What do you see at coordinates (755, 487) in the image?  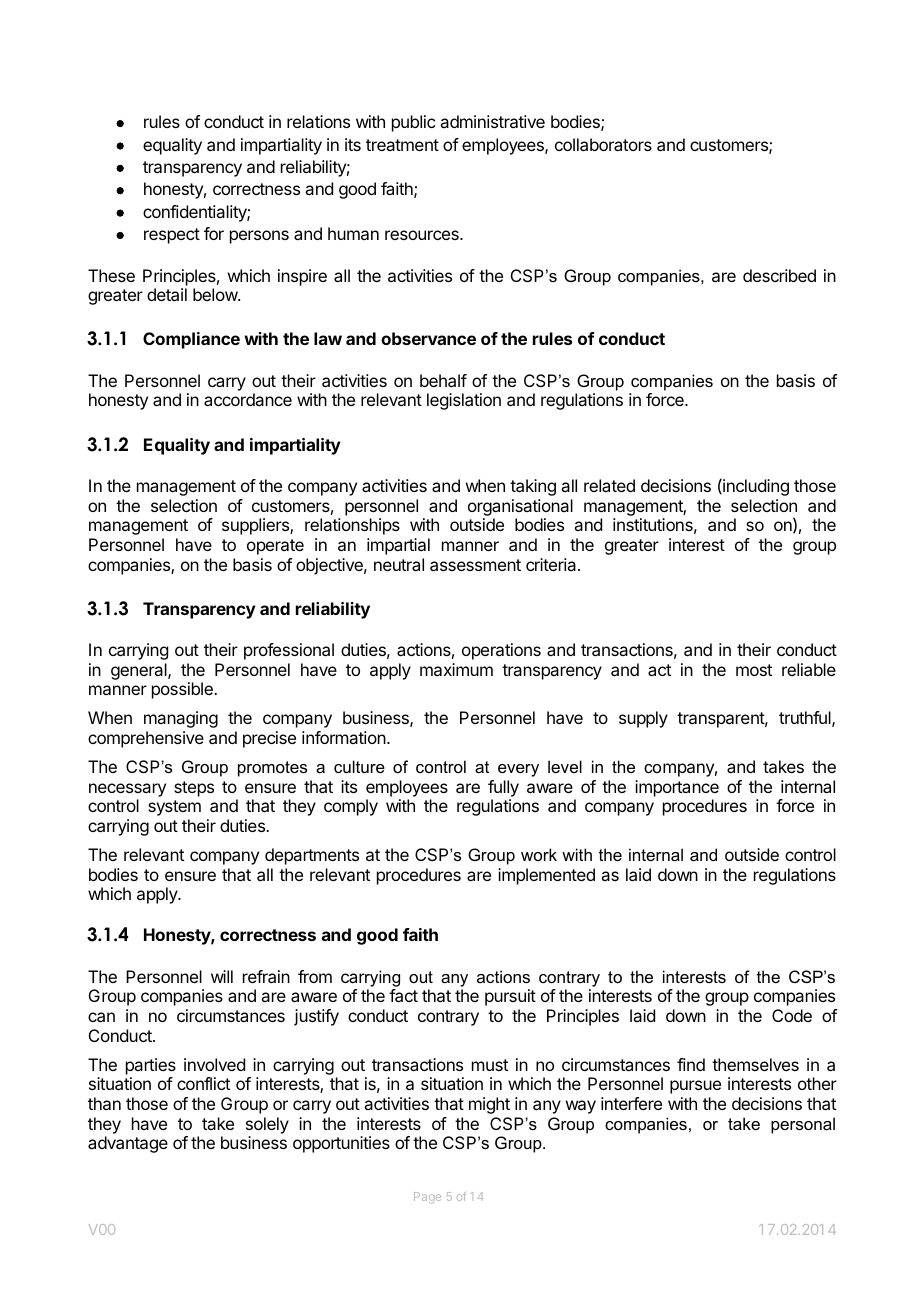 I see `including` at bounding box center [755, 487].
